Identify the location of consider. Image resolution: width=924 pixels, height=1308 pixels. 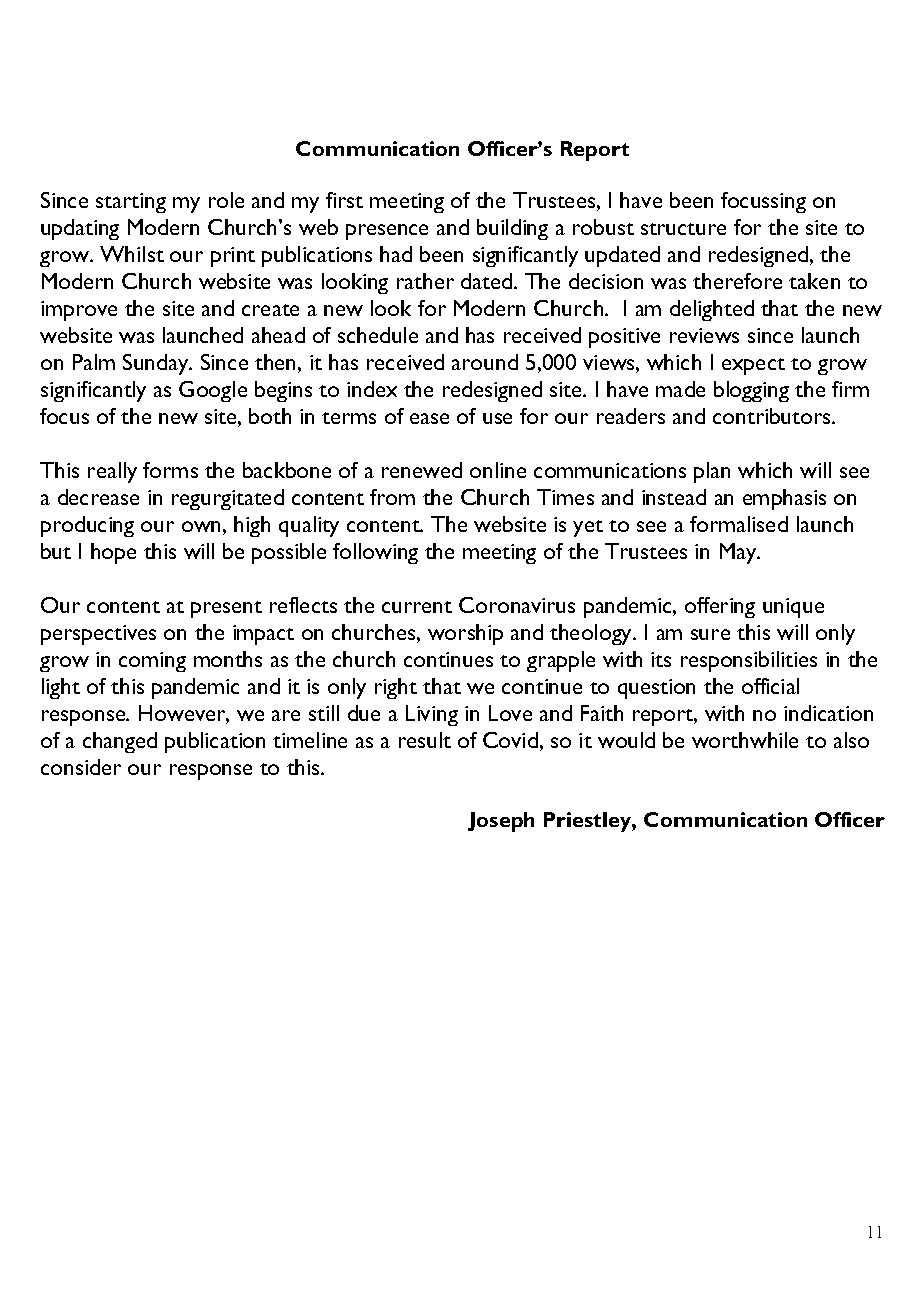
(81, 767).
